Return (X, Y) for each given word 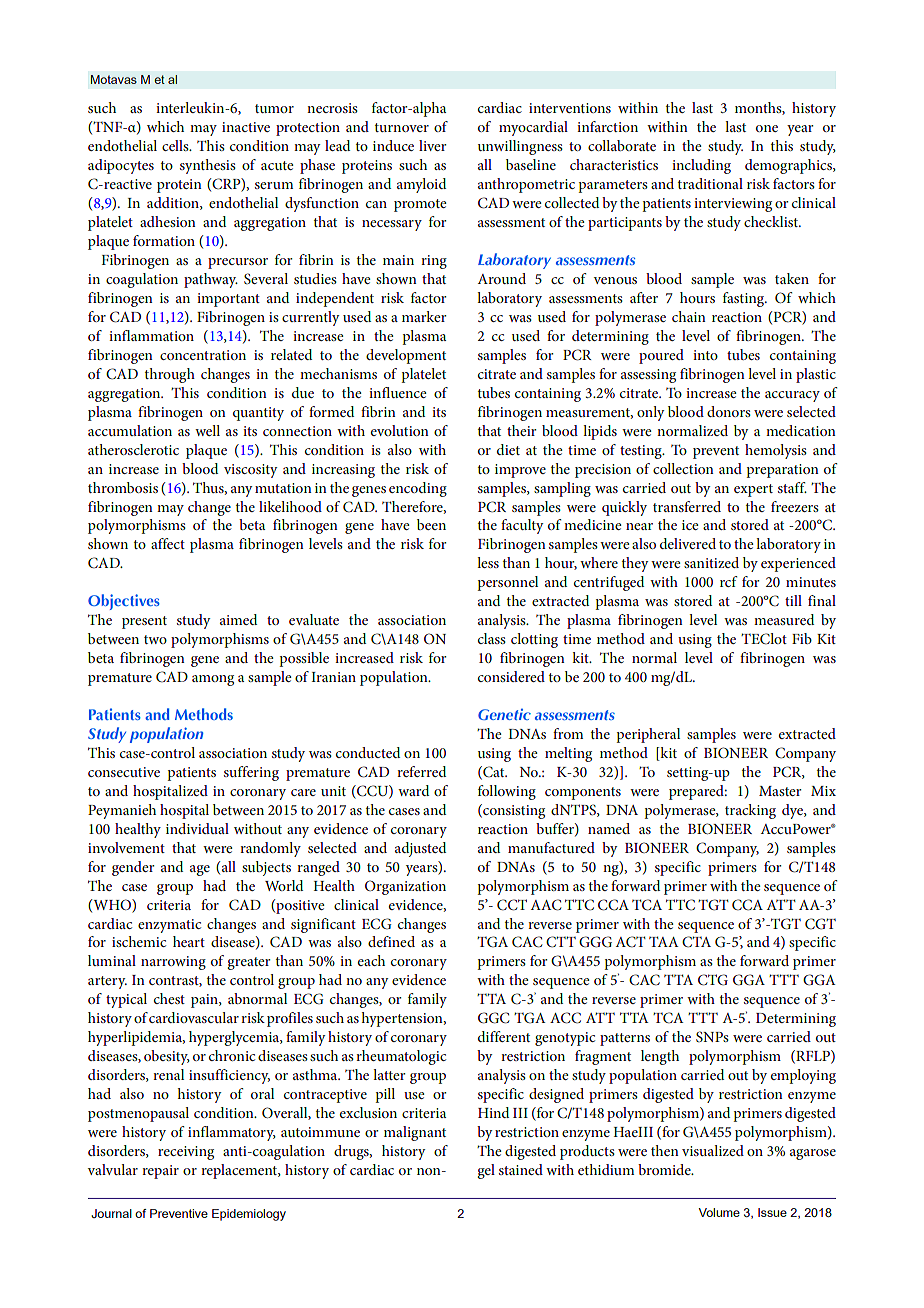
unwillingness (520, 147)
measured (784, 619)
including (701, 166)
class (492, 638)
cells (176, 145)
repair (160, 1172)
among (213, 680)
